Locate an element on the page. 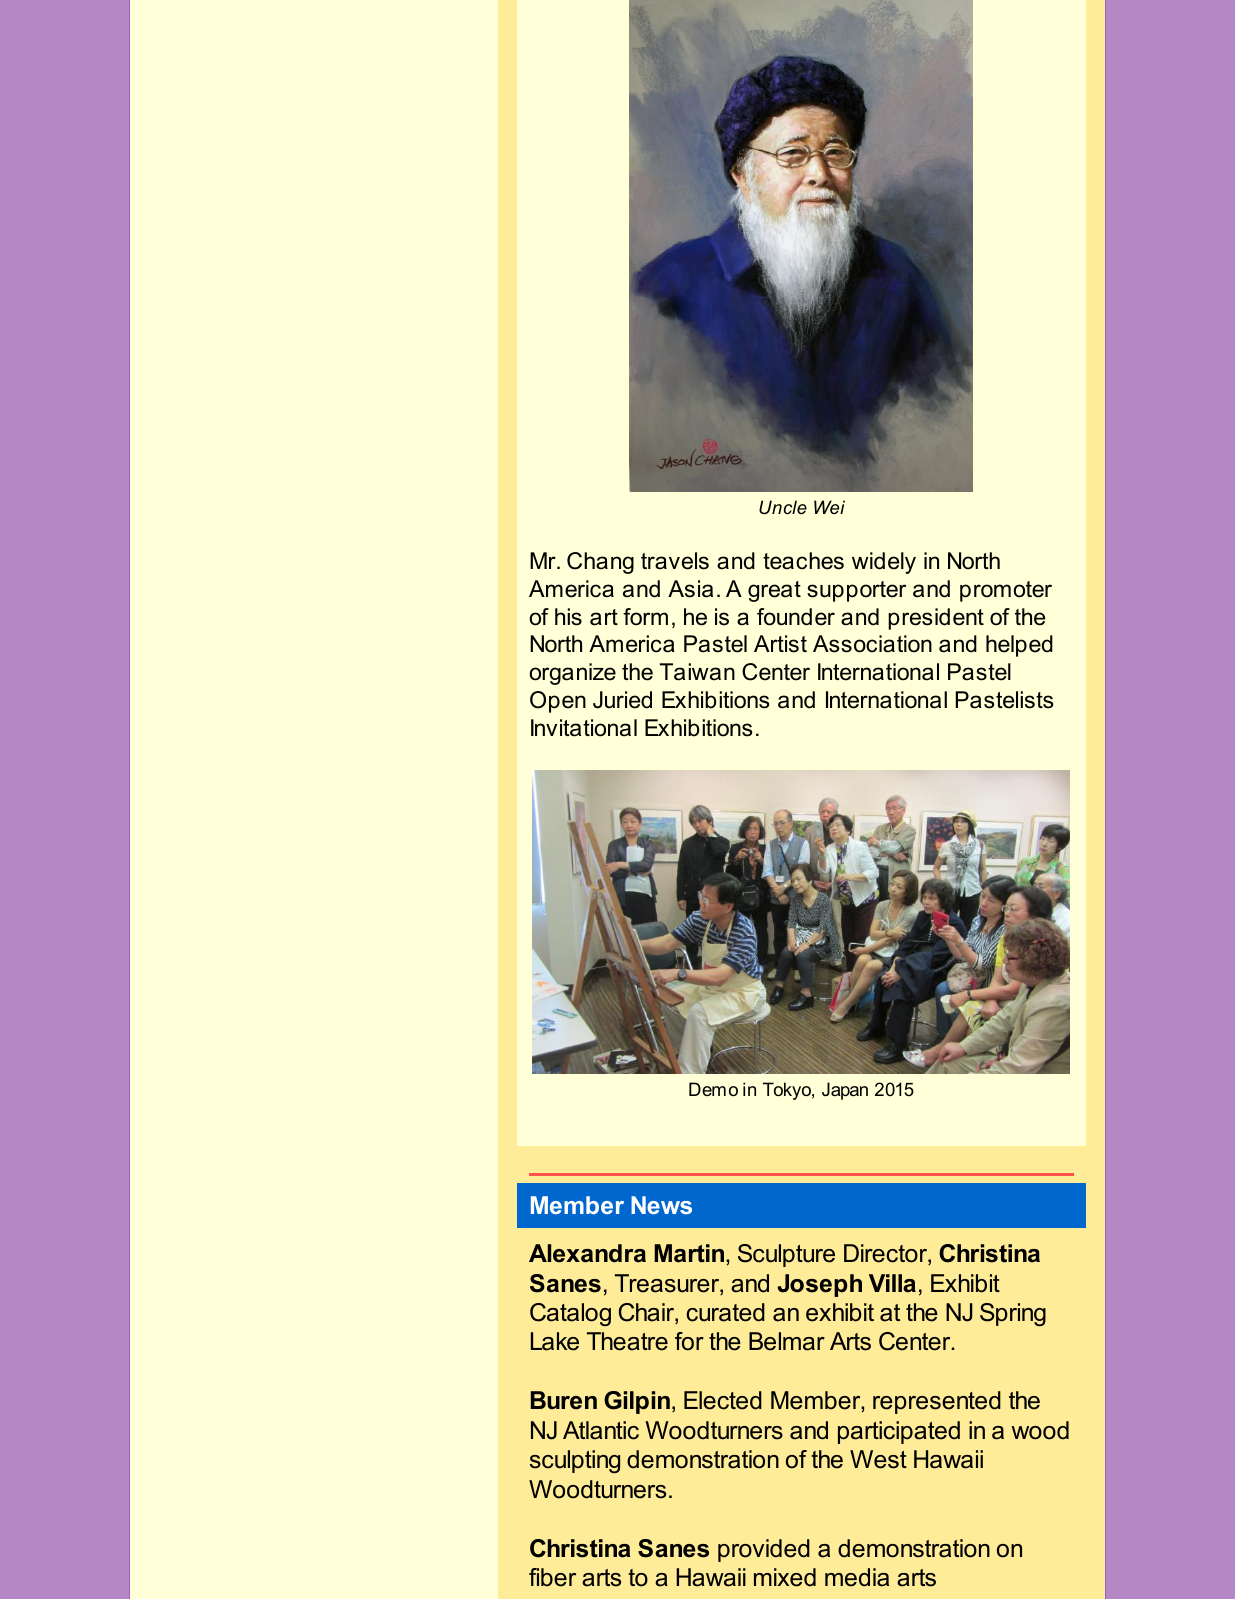 Image resolution: width=1236 pixels, height=1599 pixels. Taiwan is located at coordinates (697, 672).
